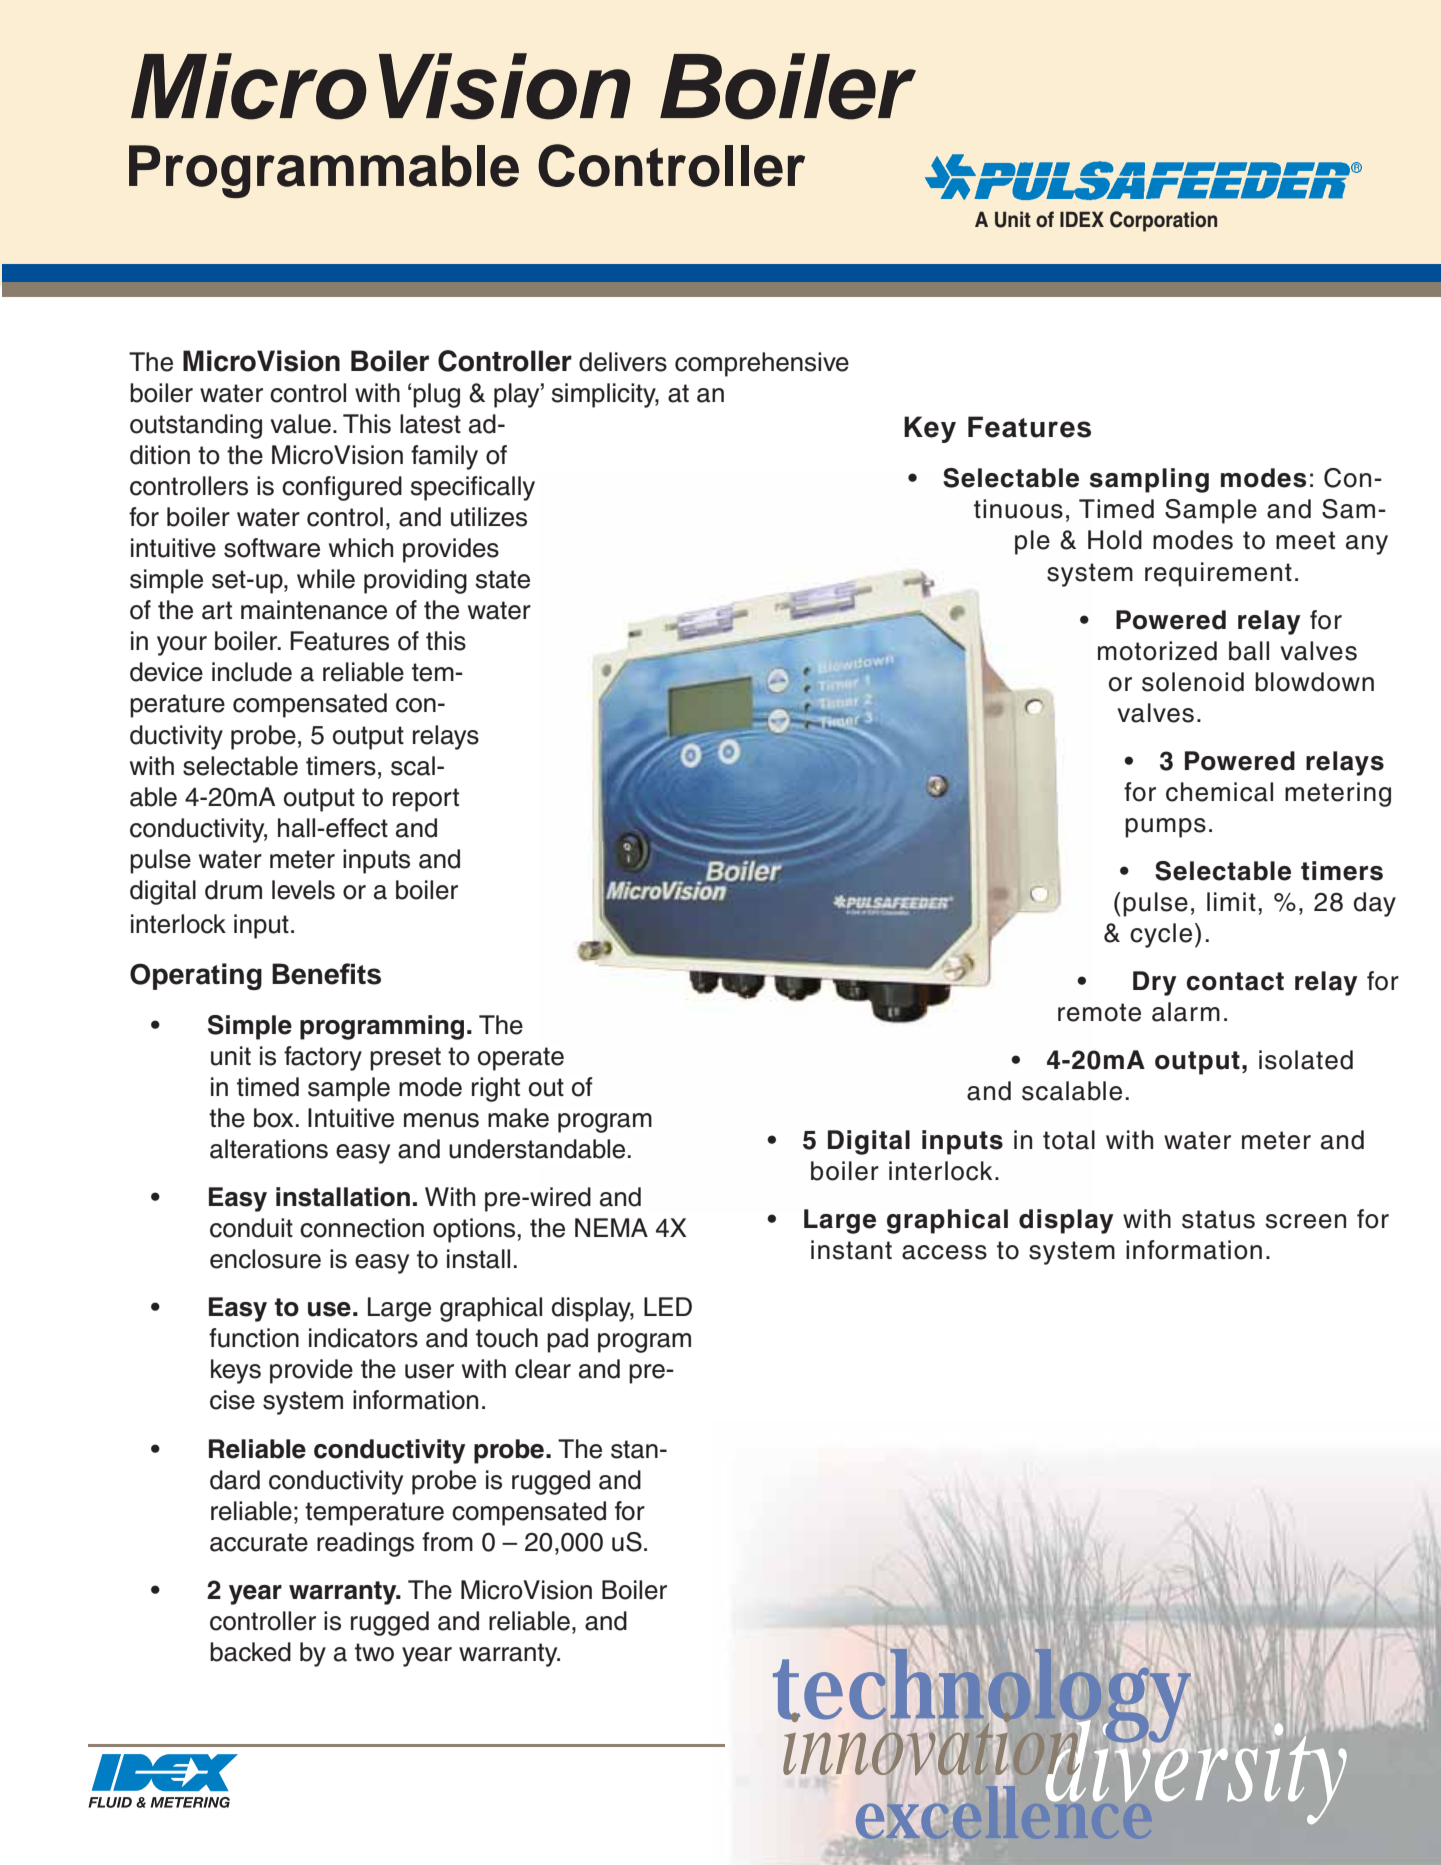 This image has height=1865, width=1441. What do you see at coordinates (521, 1059) in the image?
I see `operate` at bounding box center [521, 1059].
